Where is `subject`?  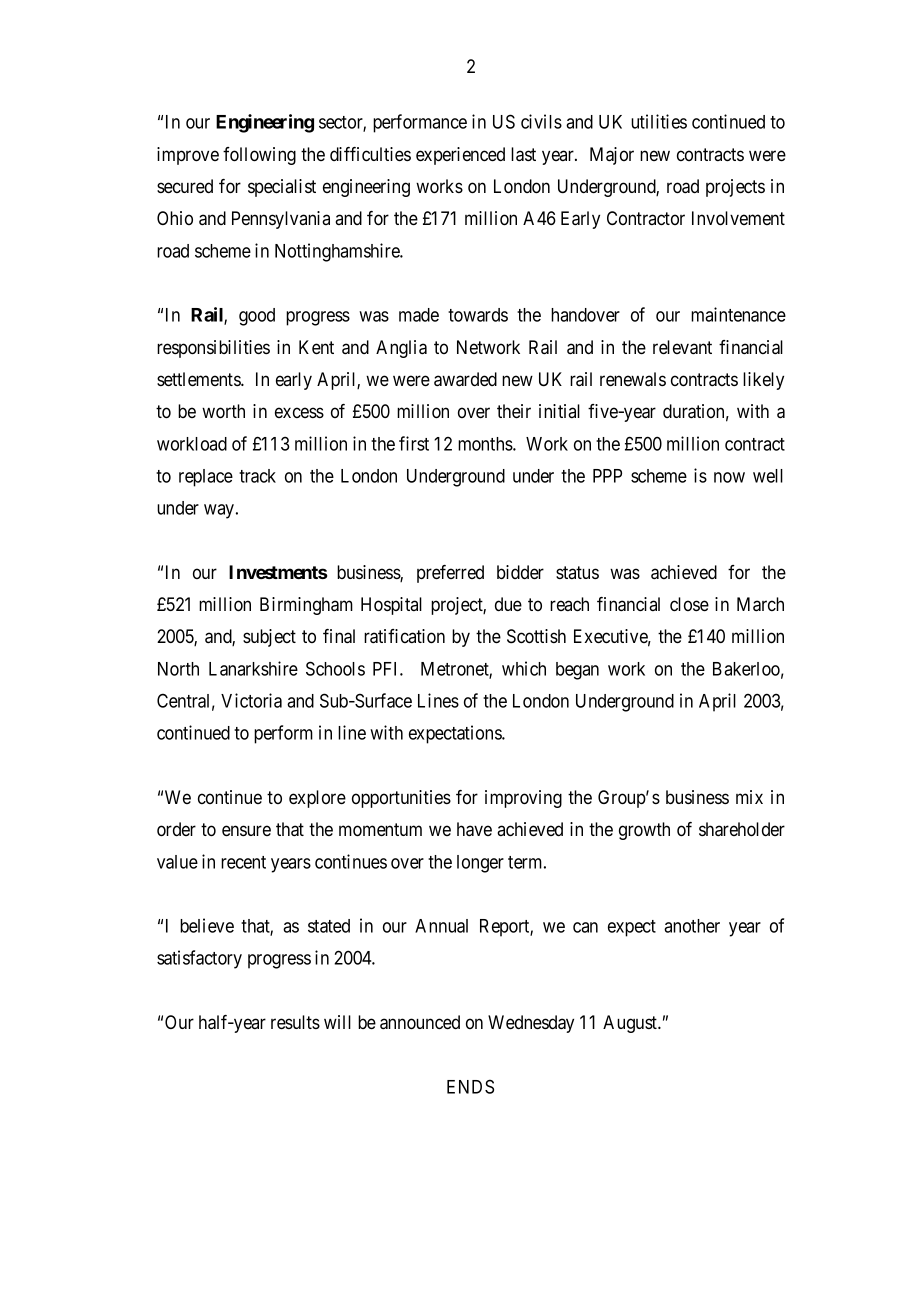
subject is located at coordinates (269, 638).
